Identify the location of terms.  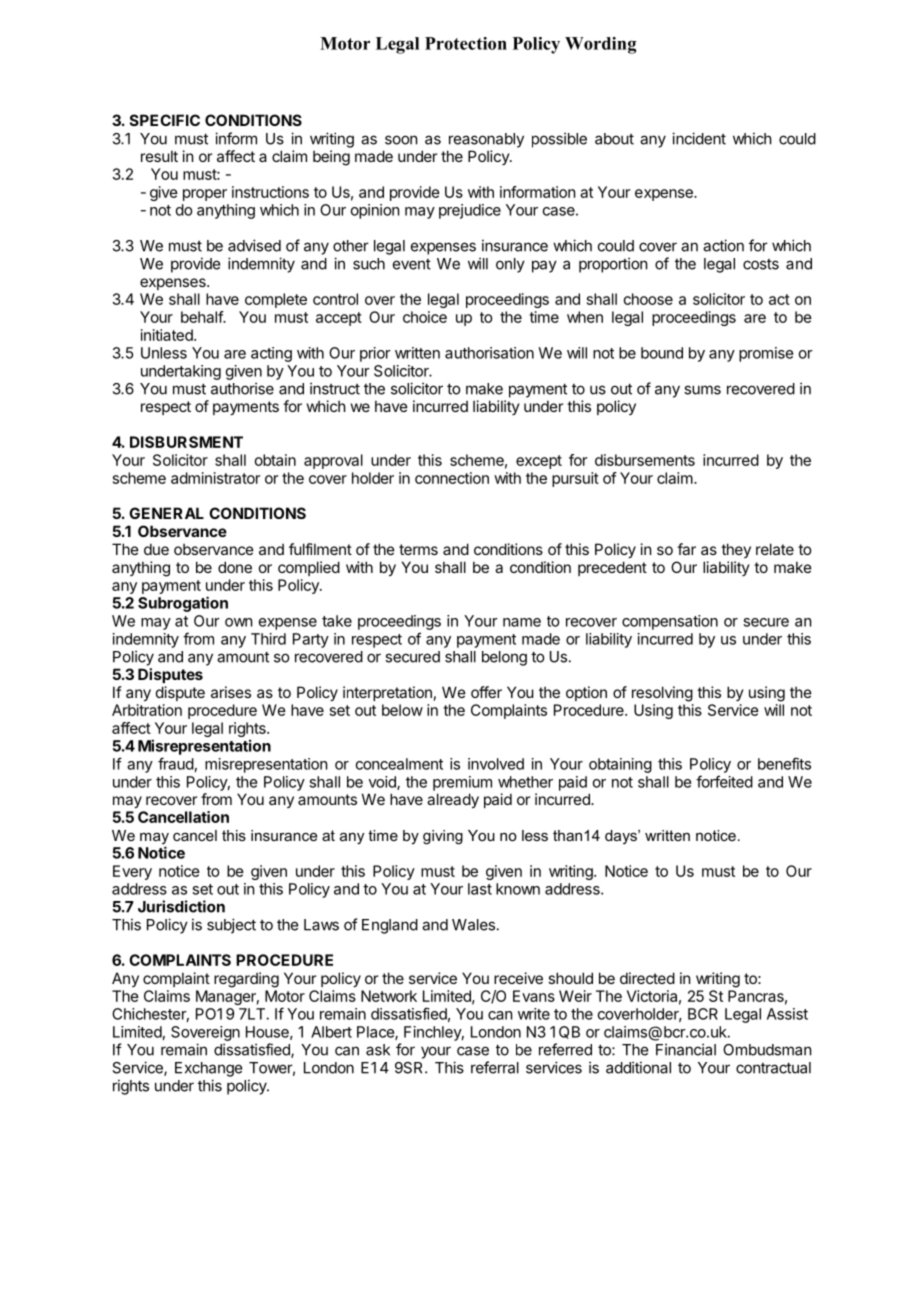
(418, 549).
